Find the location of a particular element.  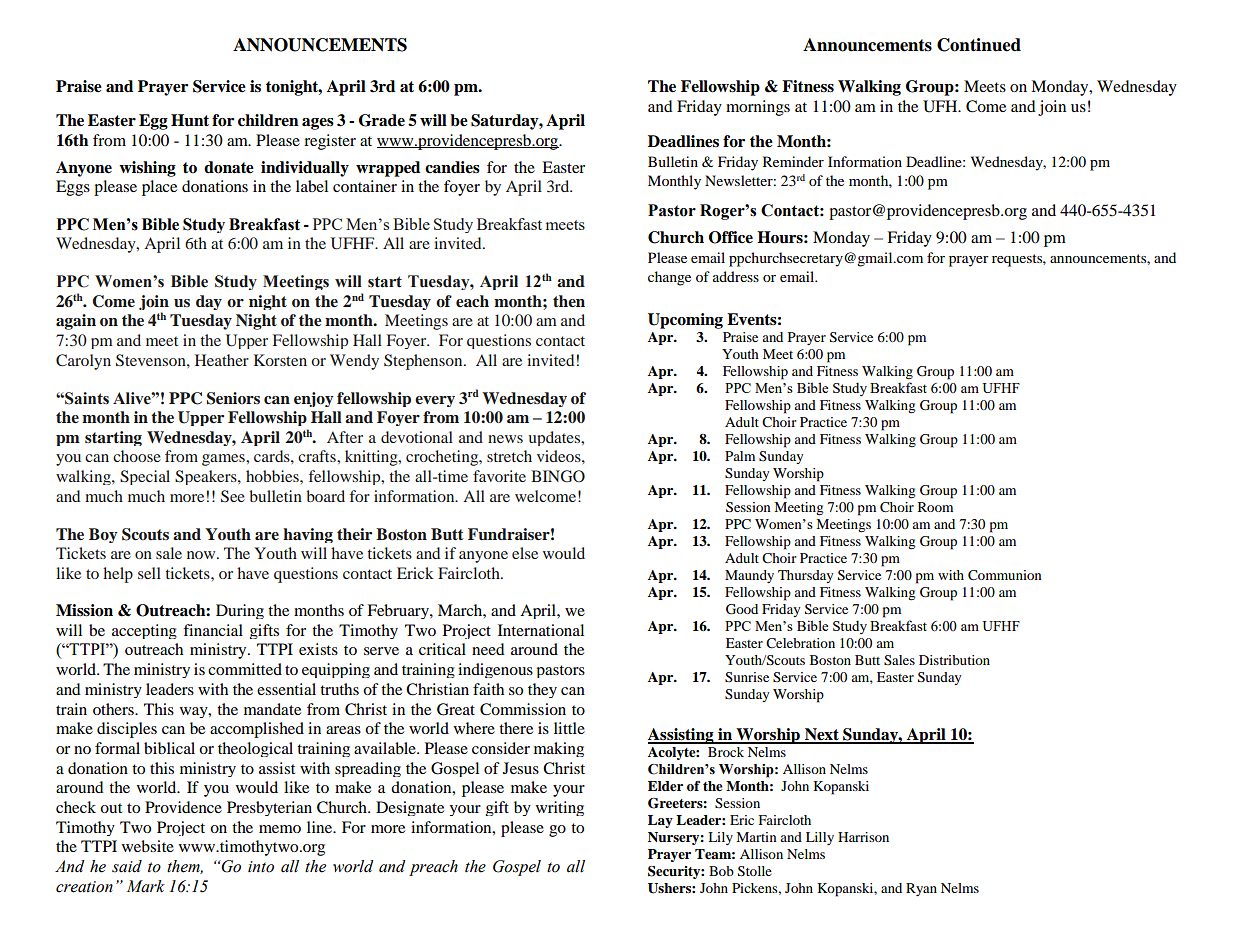

committed is located at coordinates (245, 669).
